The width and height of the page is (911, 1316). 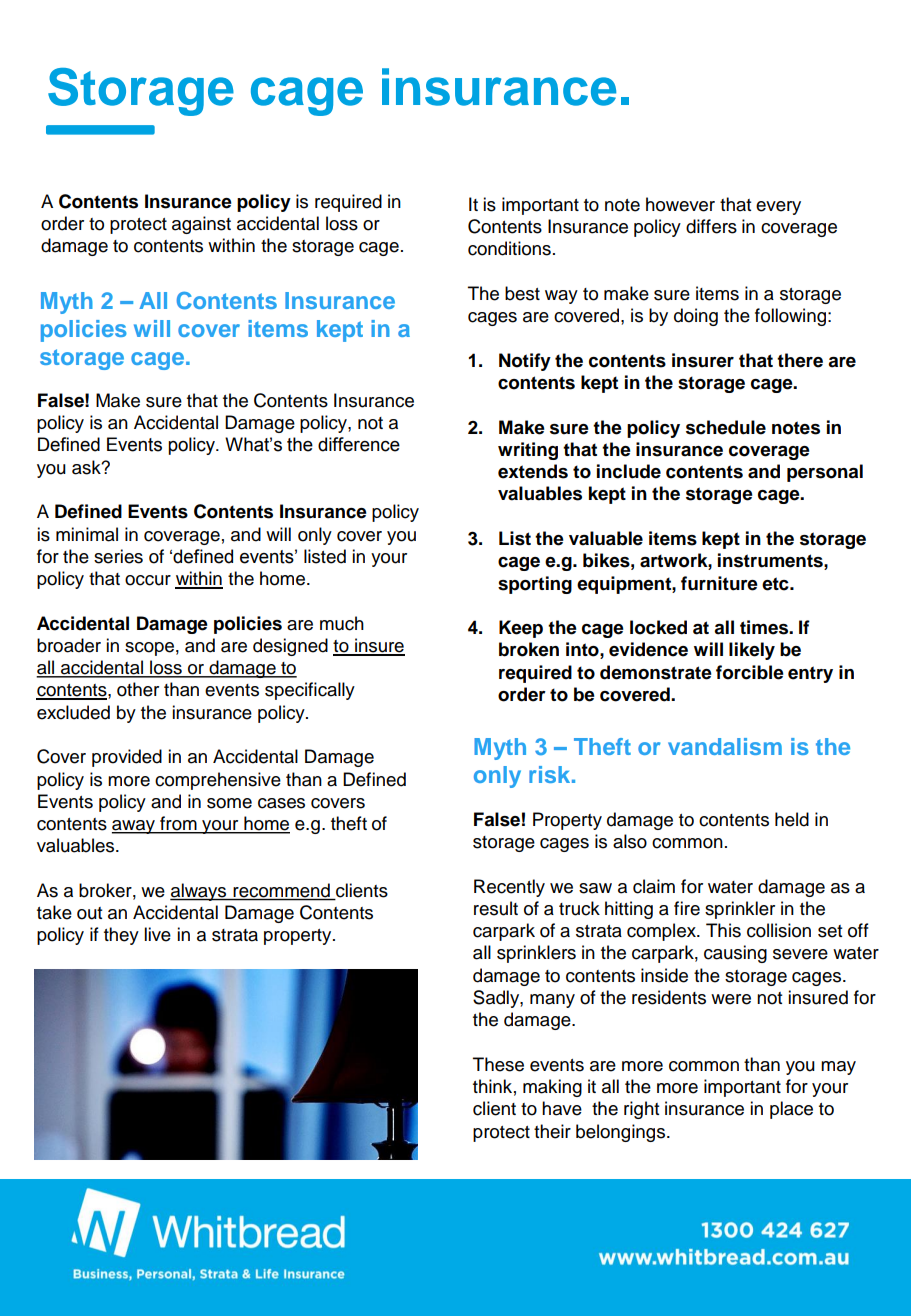 I want to click on extends, so click(x=533, y=471).
